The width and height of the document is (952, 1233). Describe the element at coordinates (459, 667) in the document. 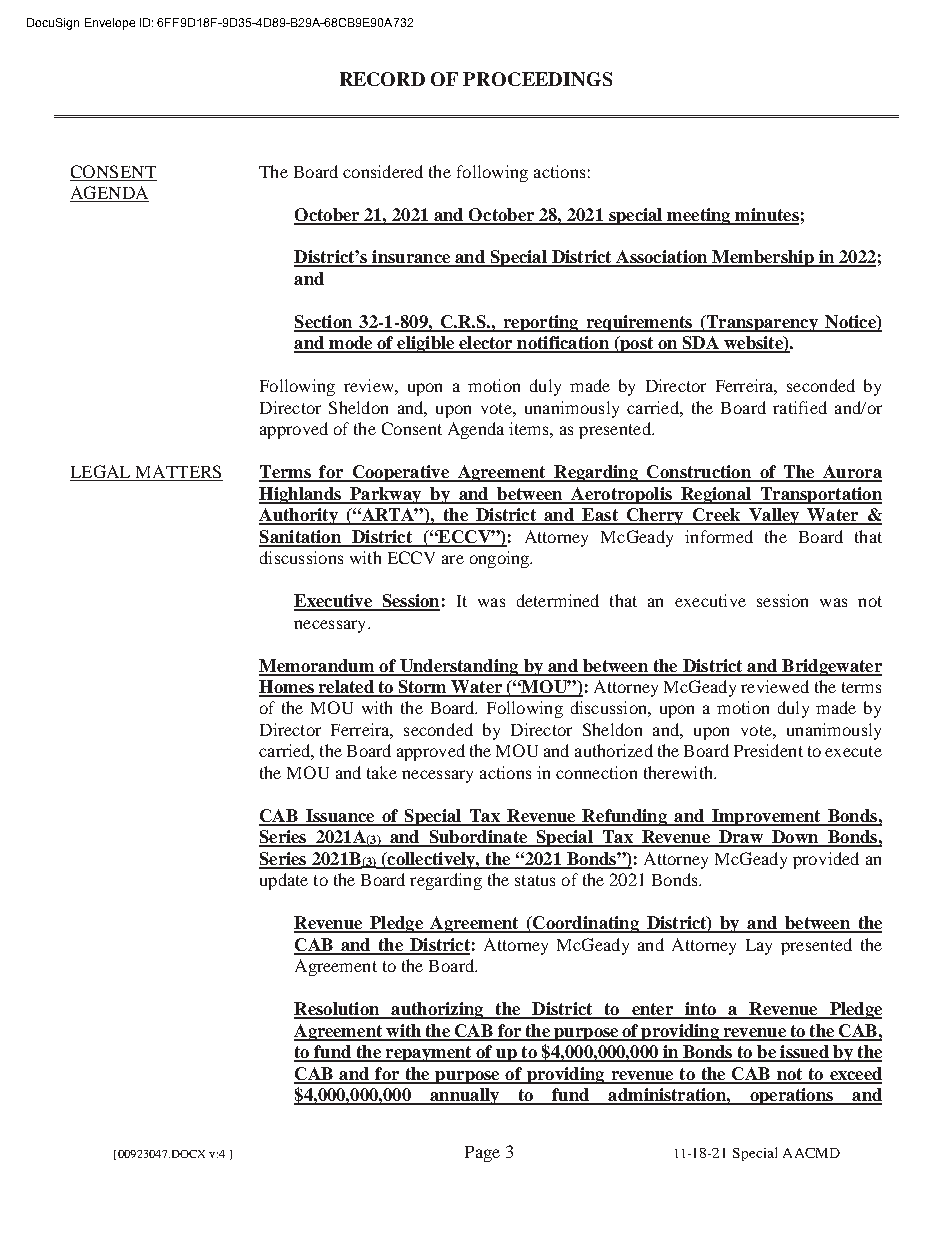

I see `Understanding` at that location.
